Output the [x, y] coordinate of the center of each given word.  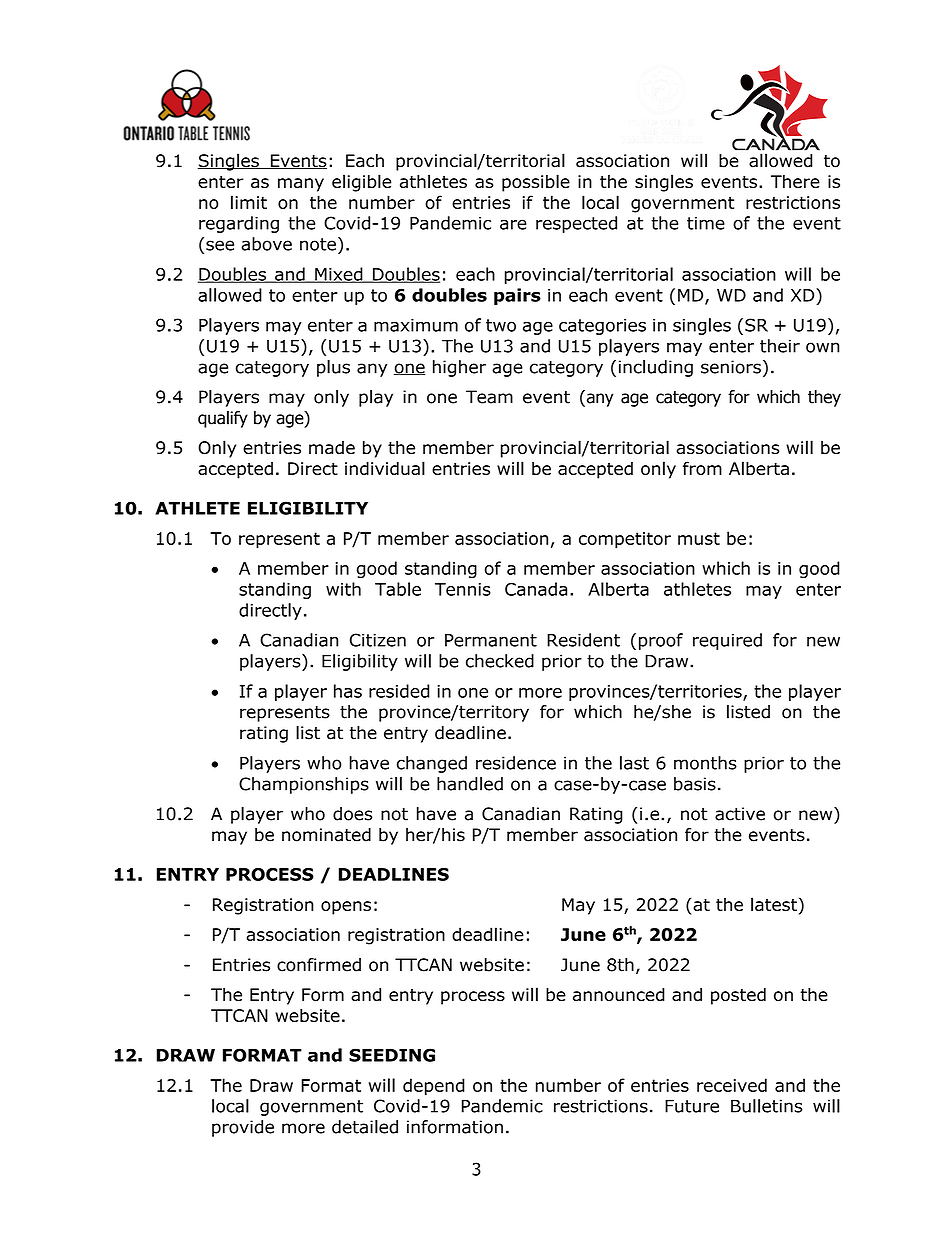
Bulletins [766, 1106]
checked [500, 661]
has [348, 691]
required [727, 641]
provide [243, 1128]
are [513, 224]
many [301, 185]
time [706, 223]
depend [434, 1087]
